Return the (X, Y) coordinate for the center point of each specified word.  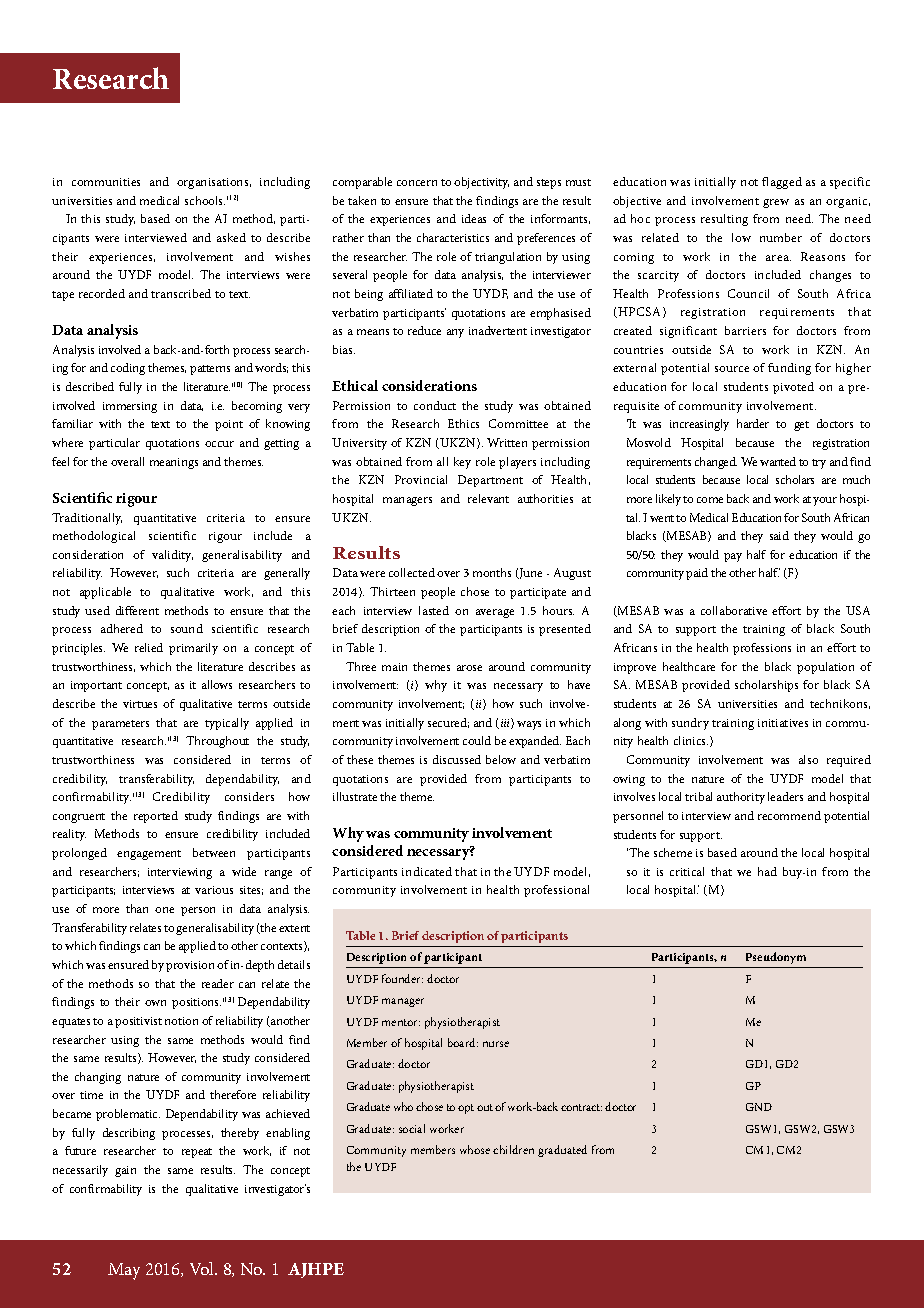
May (124, 1271)
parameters (120, 725)
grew (776, 203)
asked (231, 237)
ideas (474, 218)
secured (448, 723)
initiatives (783, 723)
